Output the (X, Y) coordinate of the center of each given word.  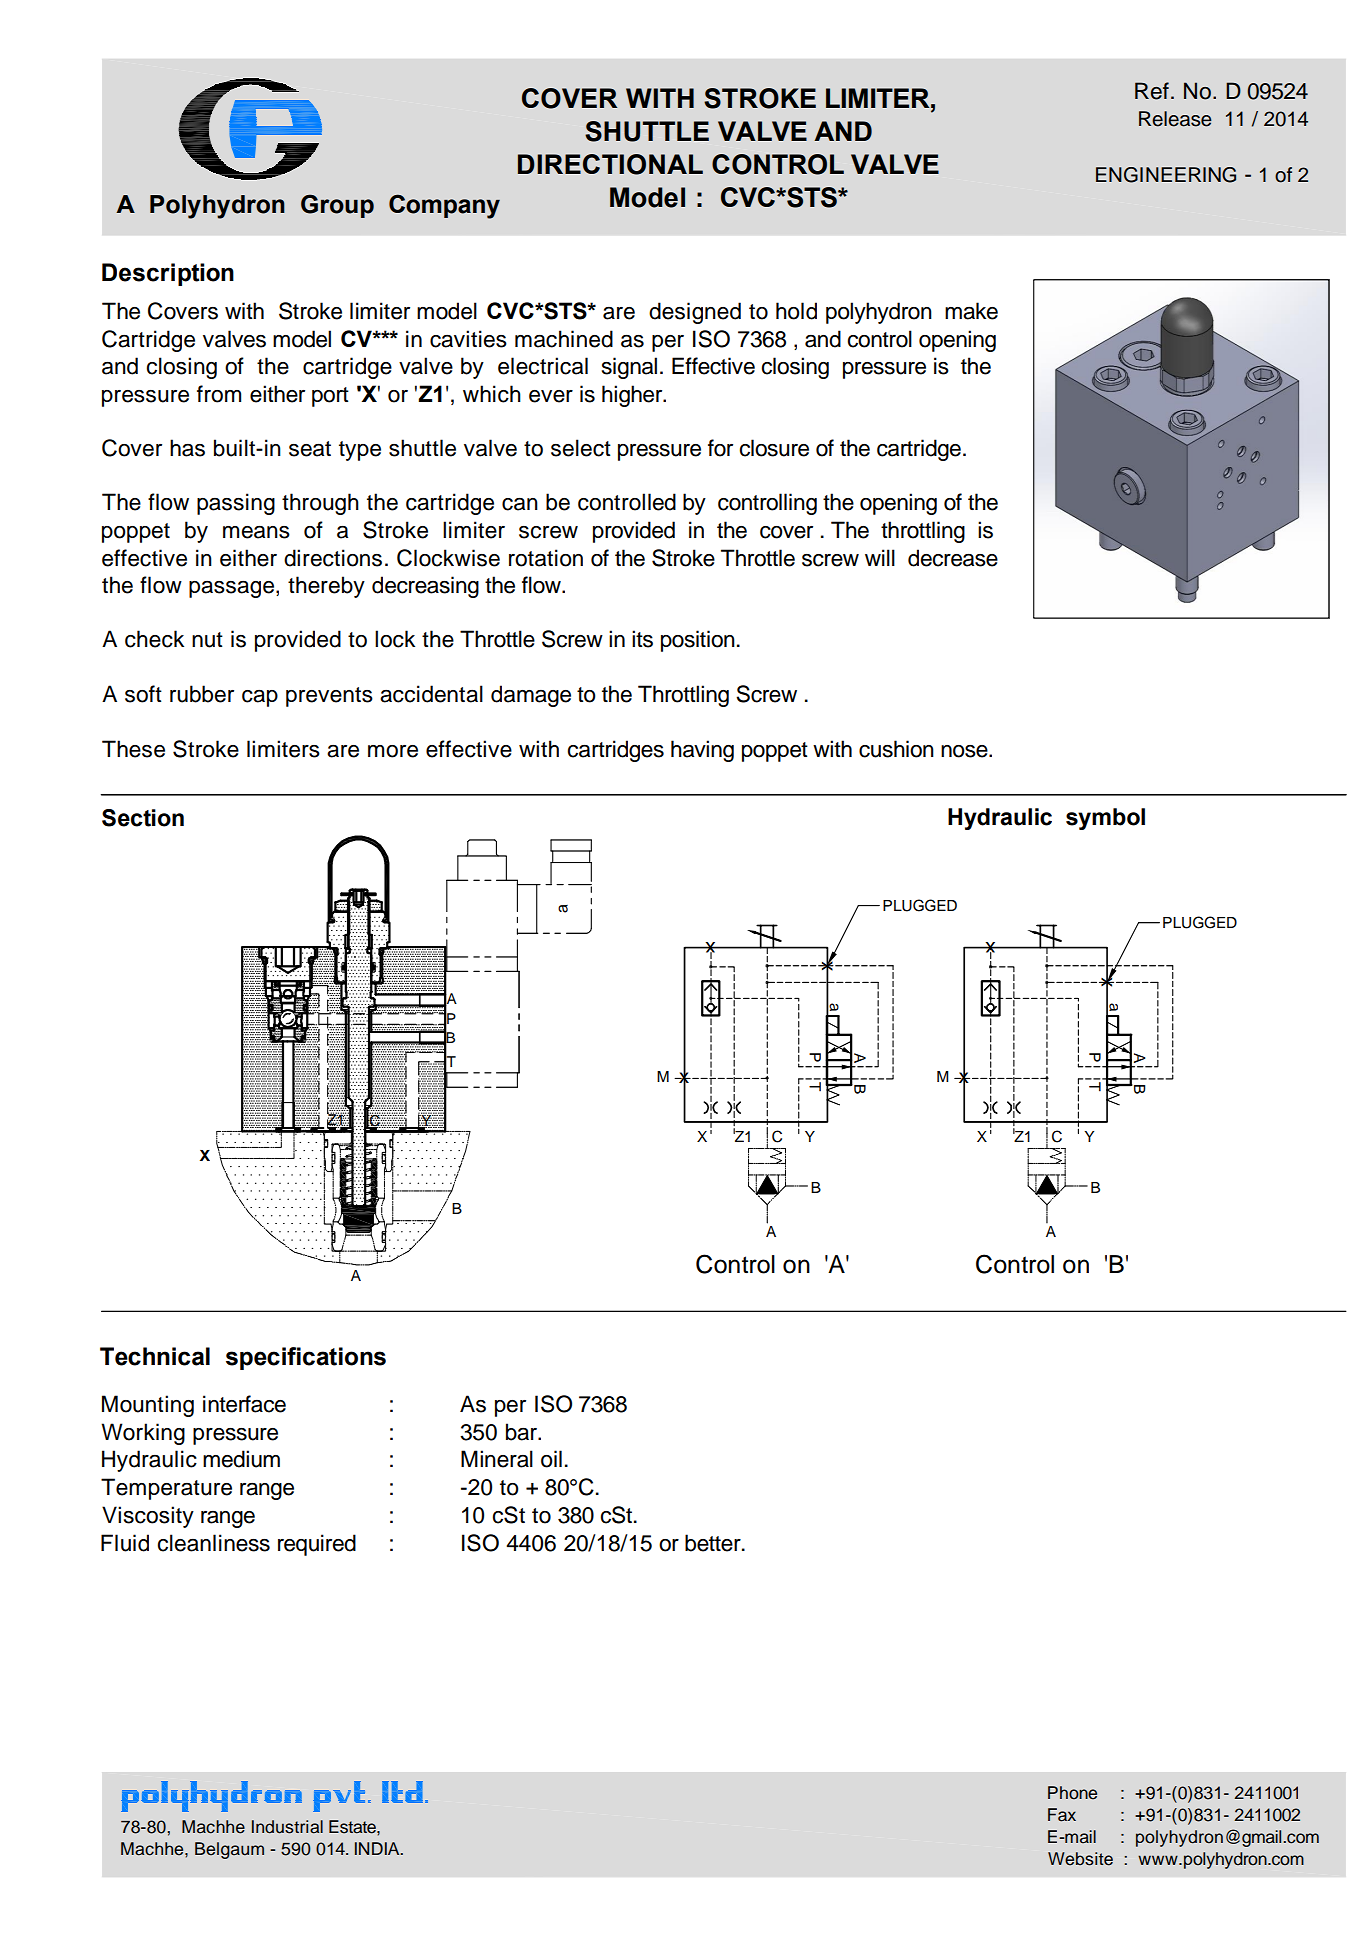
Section (143, 818)
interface (244, 1404)
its (642, 639)
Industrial (287, 1827)
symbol (1105, 819)
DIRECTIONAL (610, 164)
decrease (953, 558)
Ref (1152, 91)
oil (551, 1459)
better (714, 1543)
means (256, 532)
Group (337, 206)
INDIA (378, 1848)
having (702, 751)
